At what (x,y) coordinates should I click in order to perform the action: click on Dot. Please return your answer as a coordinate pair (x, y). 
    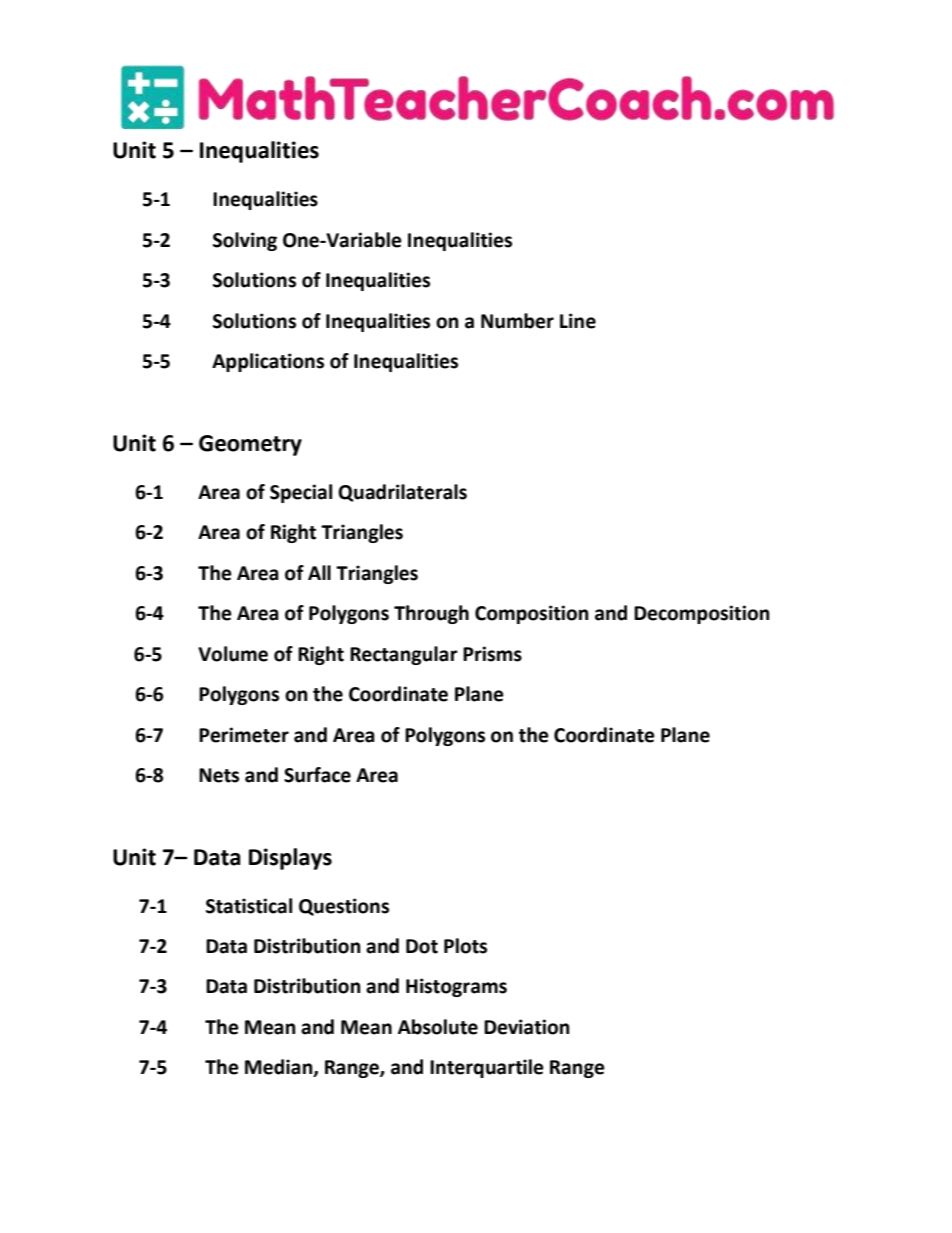
    Looking at the image, I should click on (422, 946).
